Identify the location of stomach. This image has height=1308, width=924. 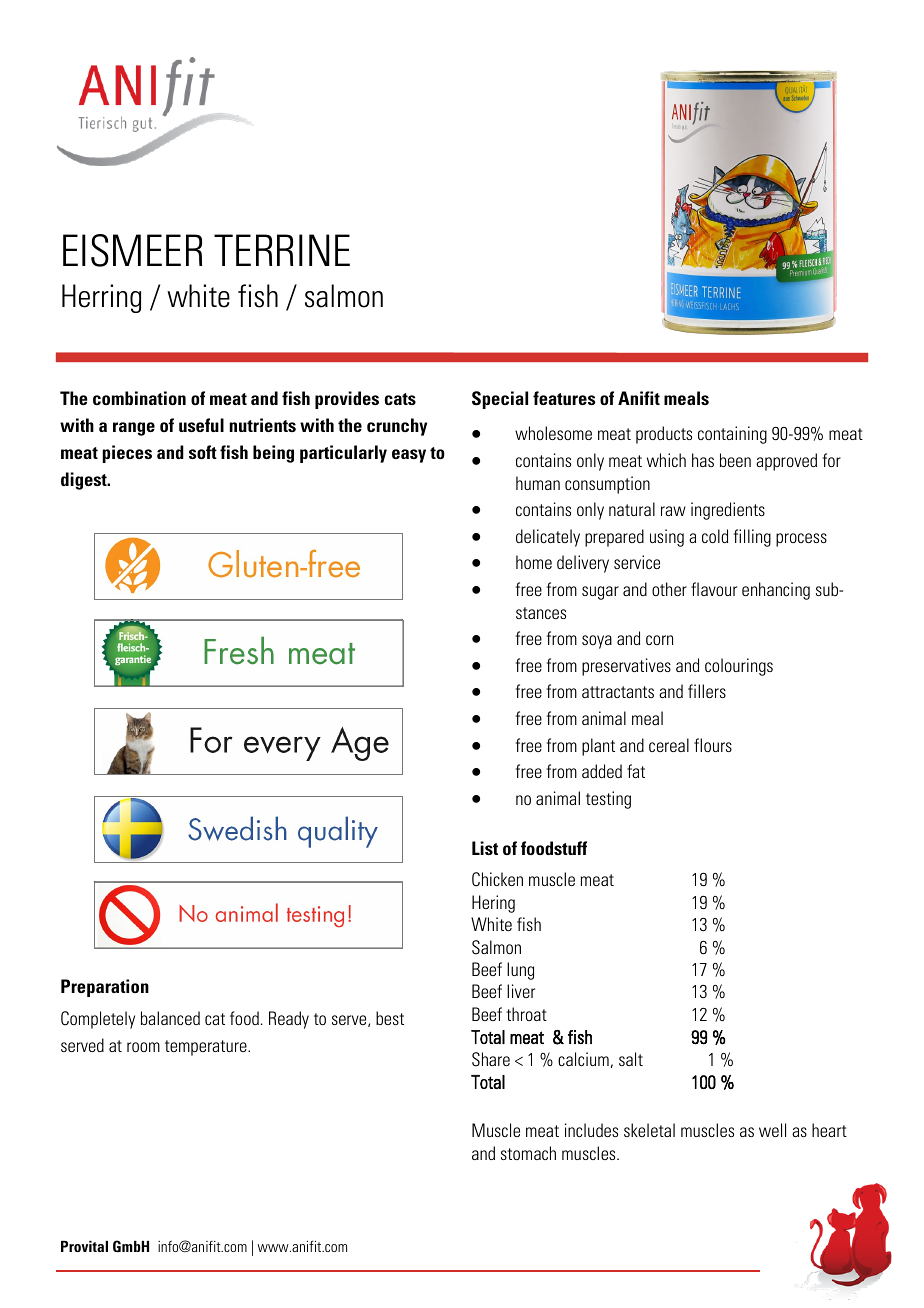
(528, 1153).
